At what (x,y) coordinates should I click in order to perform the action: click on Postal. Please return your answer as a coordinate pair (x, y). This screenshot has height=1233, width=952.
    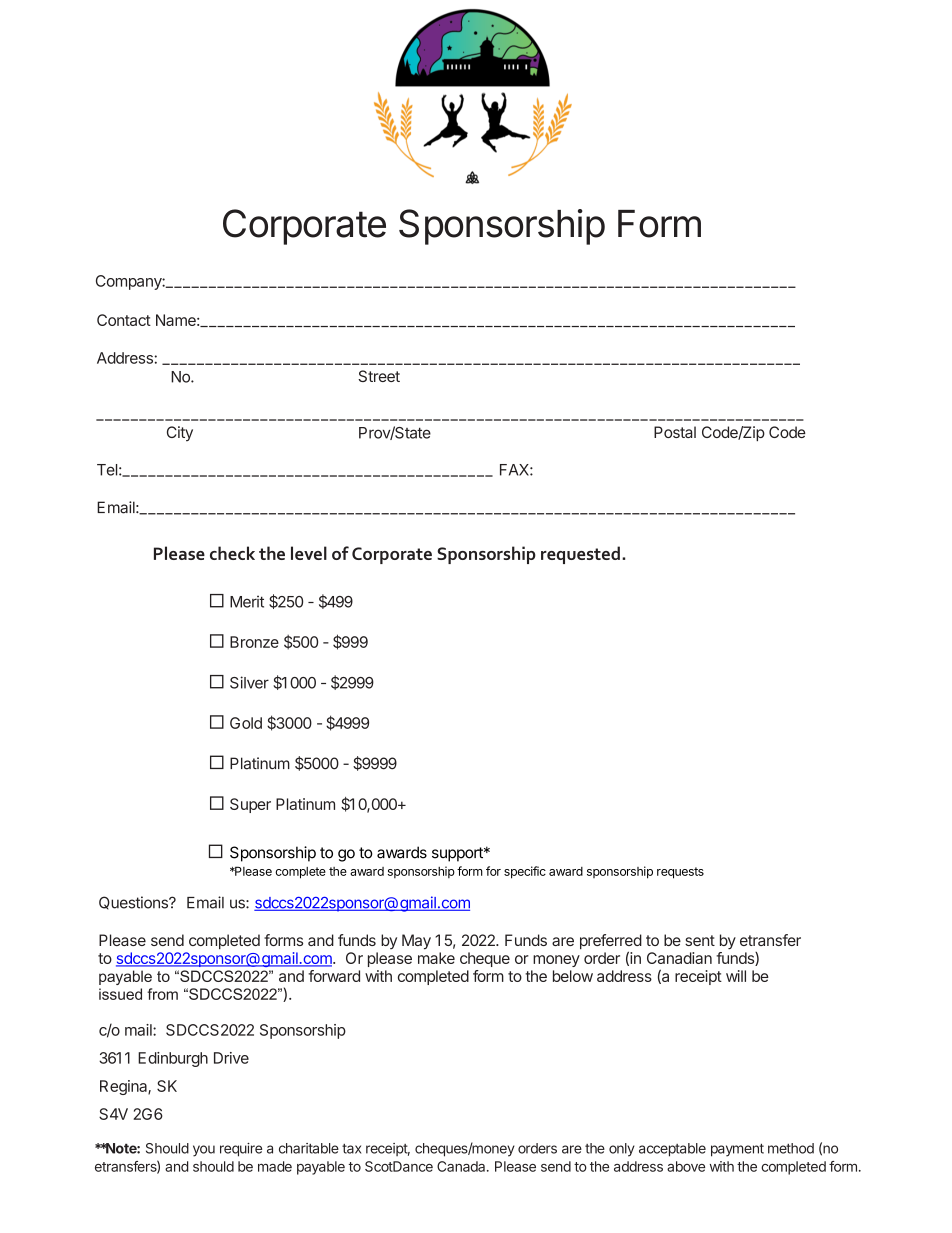
    Looking at the image, I should click on (675, 432).
